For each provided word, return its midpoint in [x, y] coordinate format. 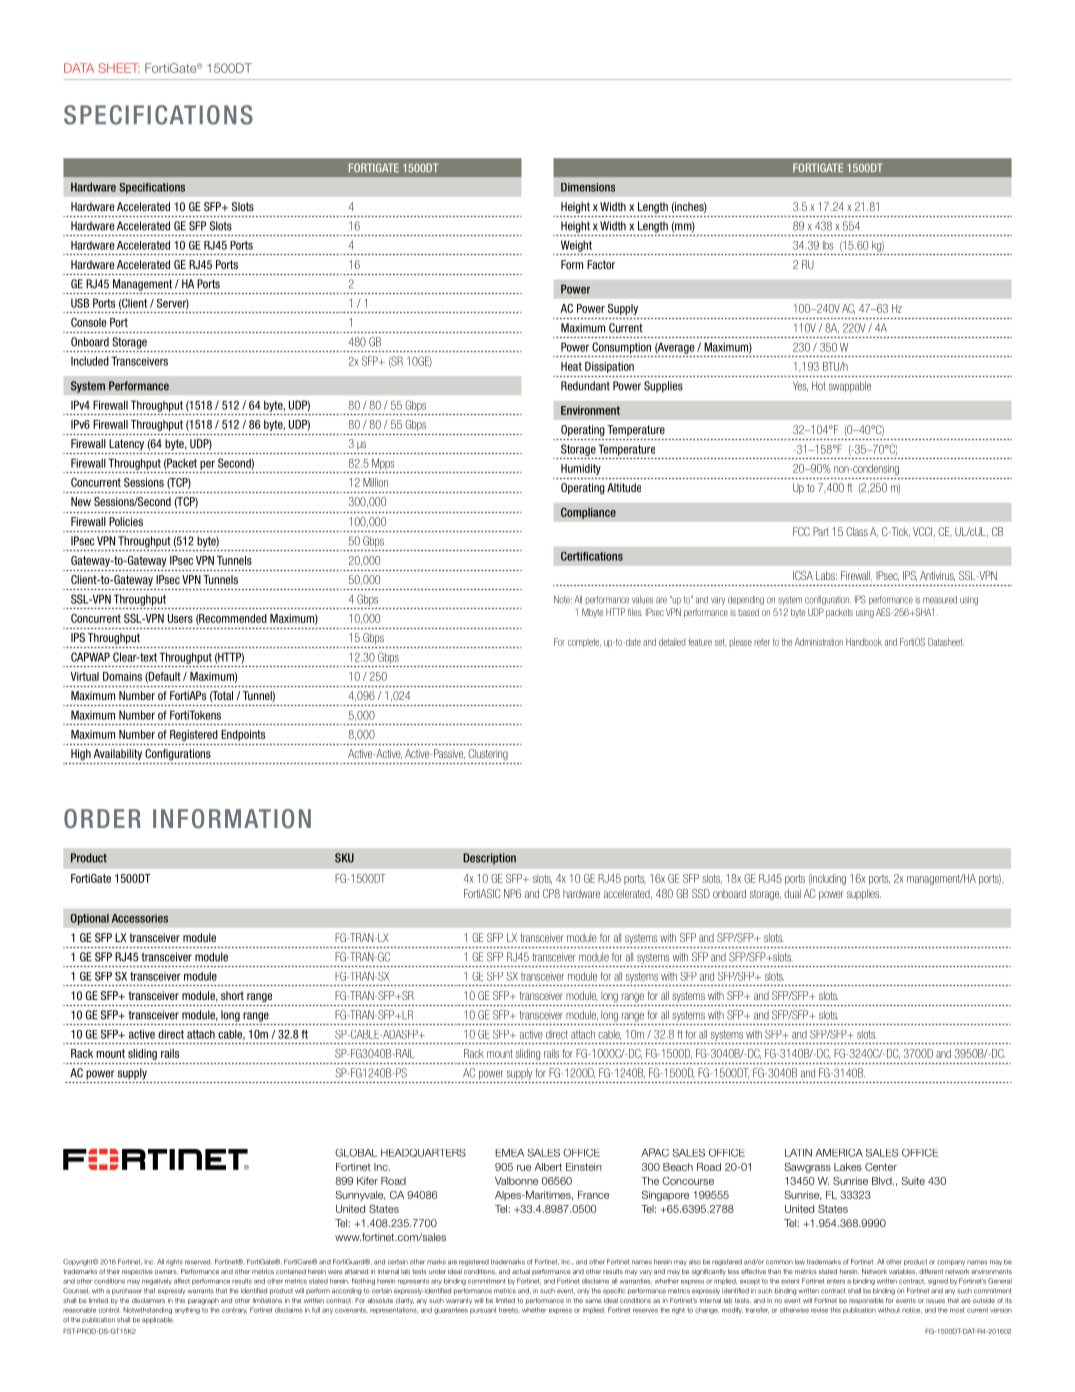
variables [903, 1272]
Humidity [581, 469]
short [232, 995]
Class [857, 531]
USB [80, 303]
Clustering [488, 755]
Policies [126, 521]
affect [182, 1281]
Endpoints [243, 735]
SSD [701, 893]
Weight [576, 246]
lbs [828, 245]
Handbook [864, 642]
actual [521, 1271]
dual [792, 893]
